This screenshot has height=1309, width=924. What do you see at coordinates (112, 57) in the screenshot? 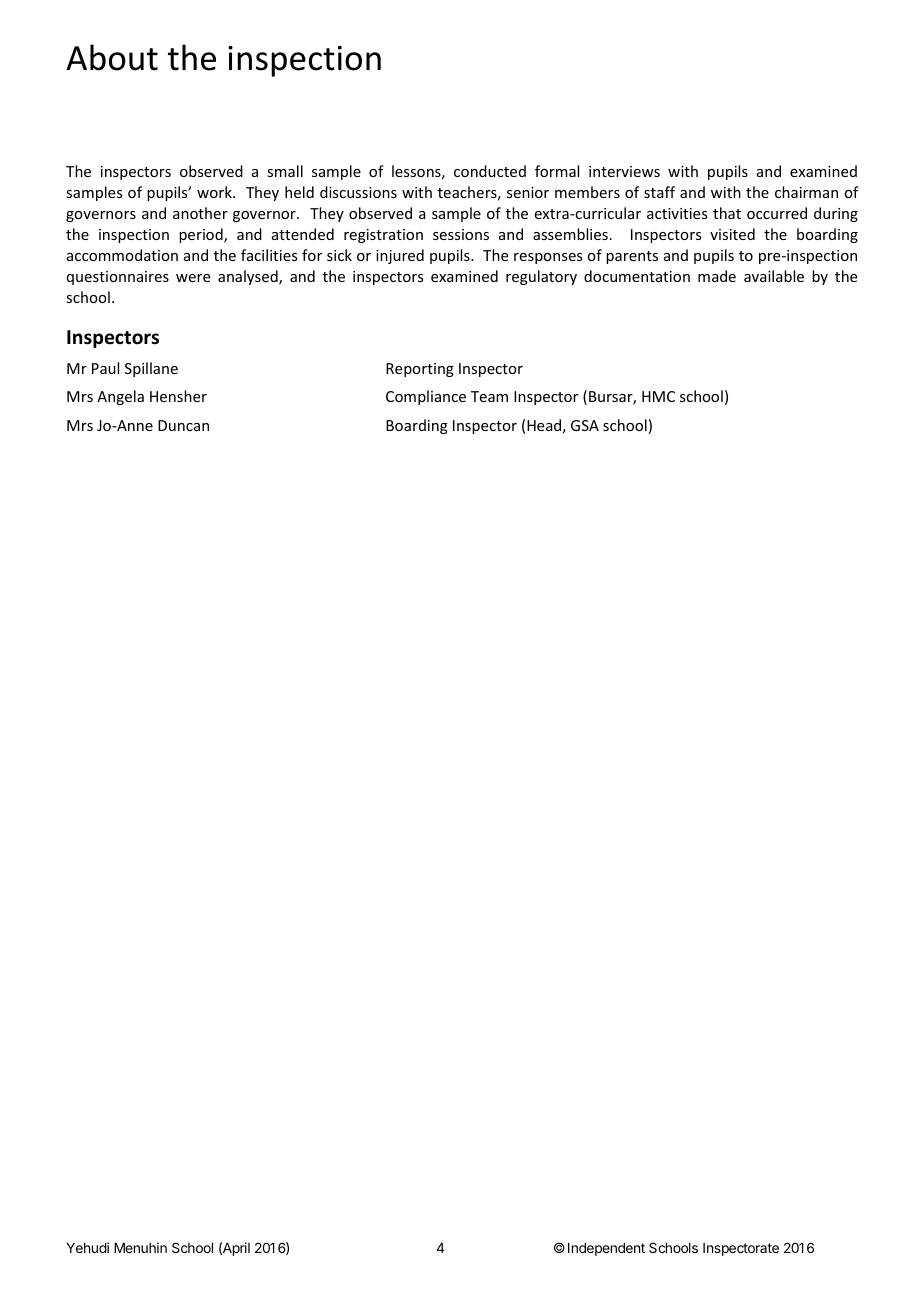
I see `About` at bounding box center [112, 57].
